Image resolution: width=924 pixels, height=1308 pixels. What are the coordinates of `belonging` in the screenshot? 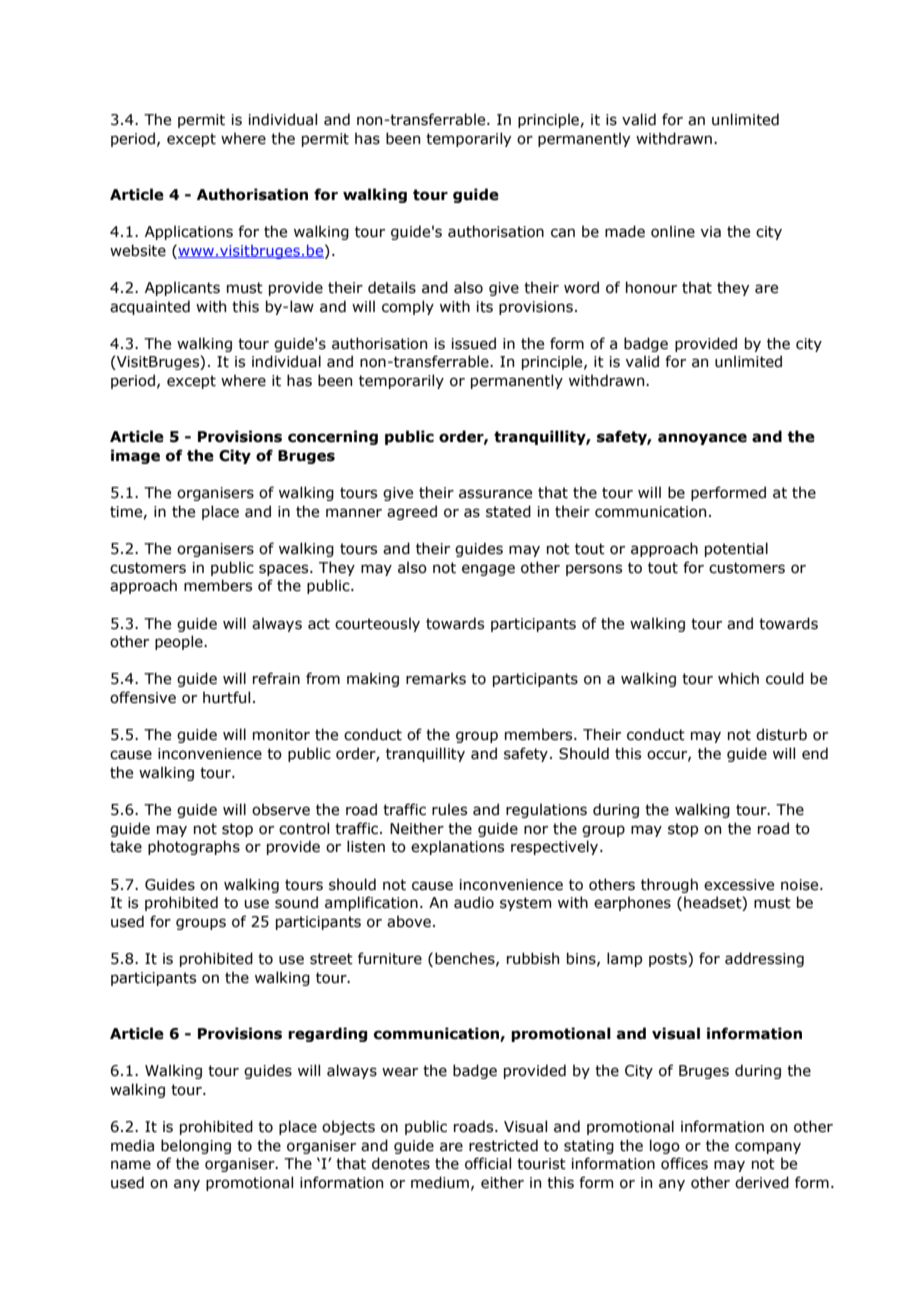 It's located at (196, 1146).
